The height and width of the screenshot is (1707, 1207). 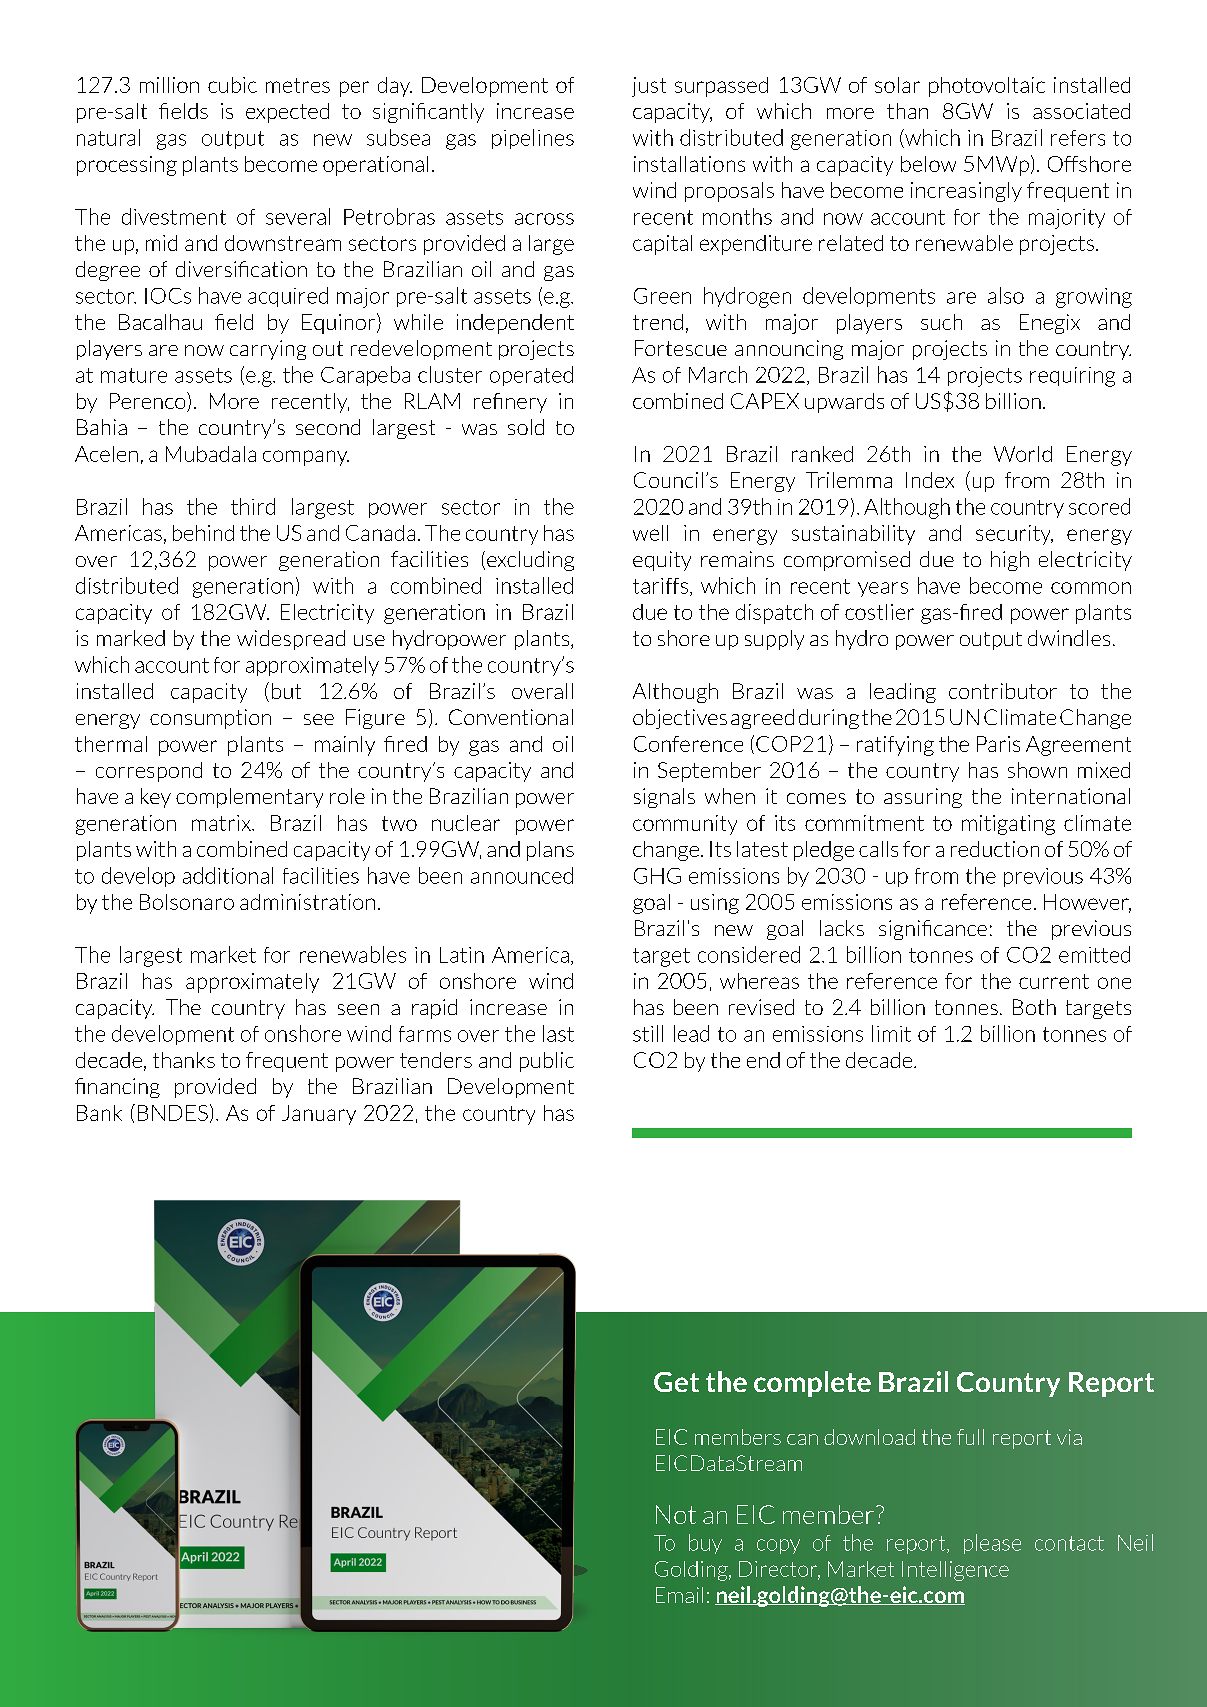 I want to click on reduction, so click(x=995, y=849).
